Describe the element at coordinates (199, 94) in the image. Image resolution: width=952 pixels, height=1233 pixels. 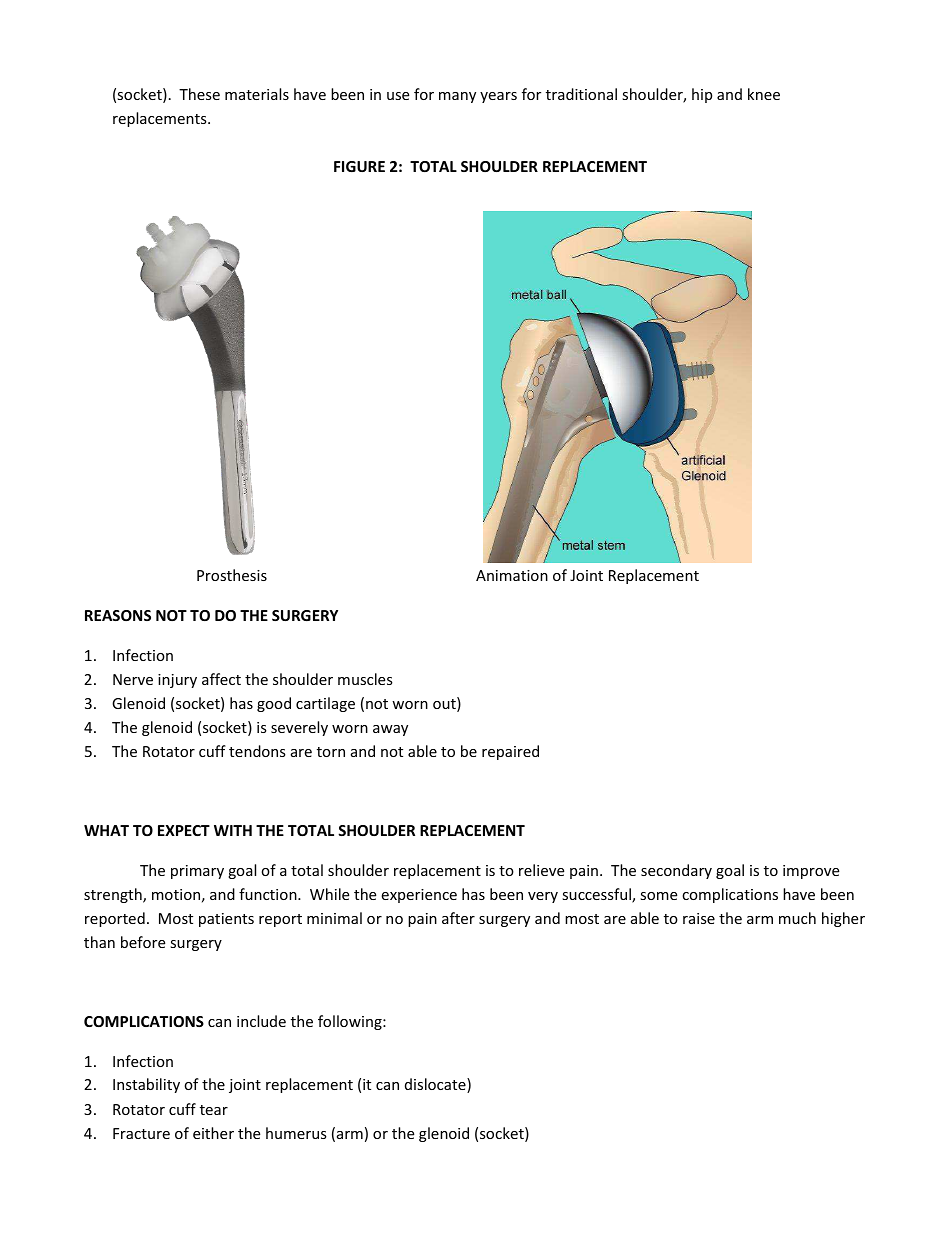
I see `These` at that location.
